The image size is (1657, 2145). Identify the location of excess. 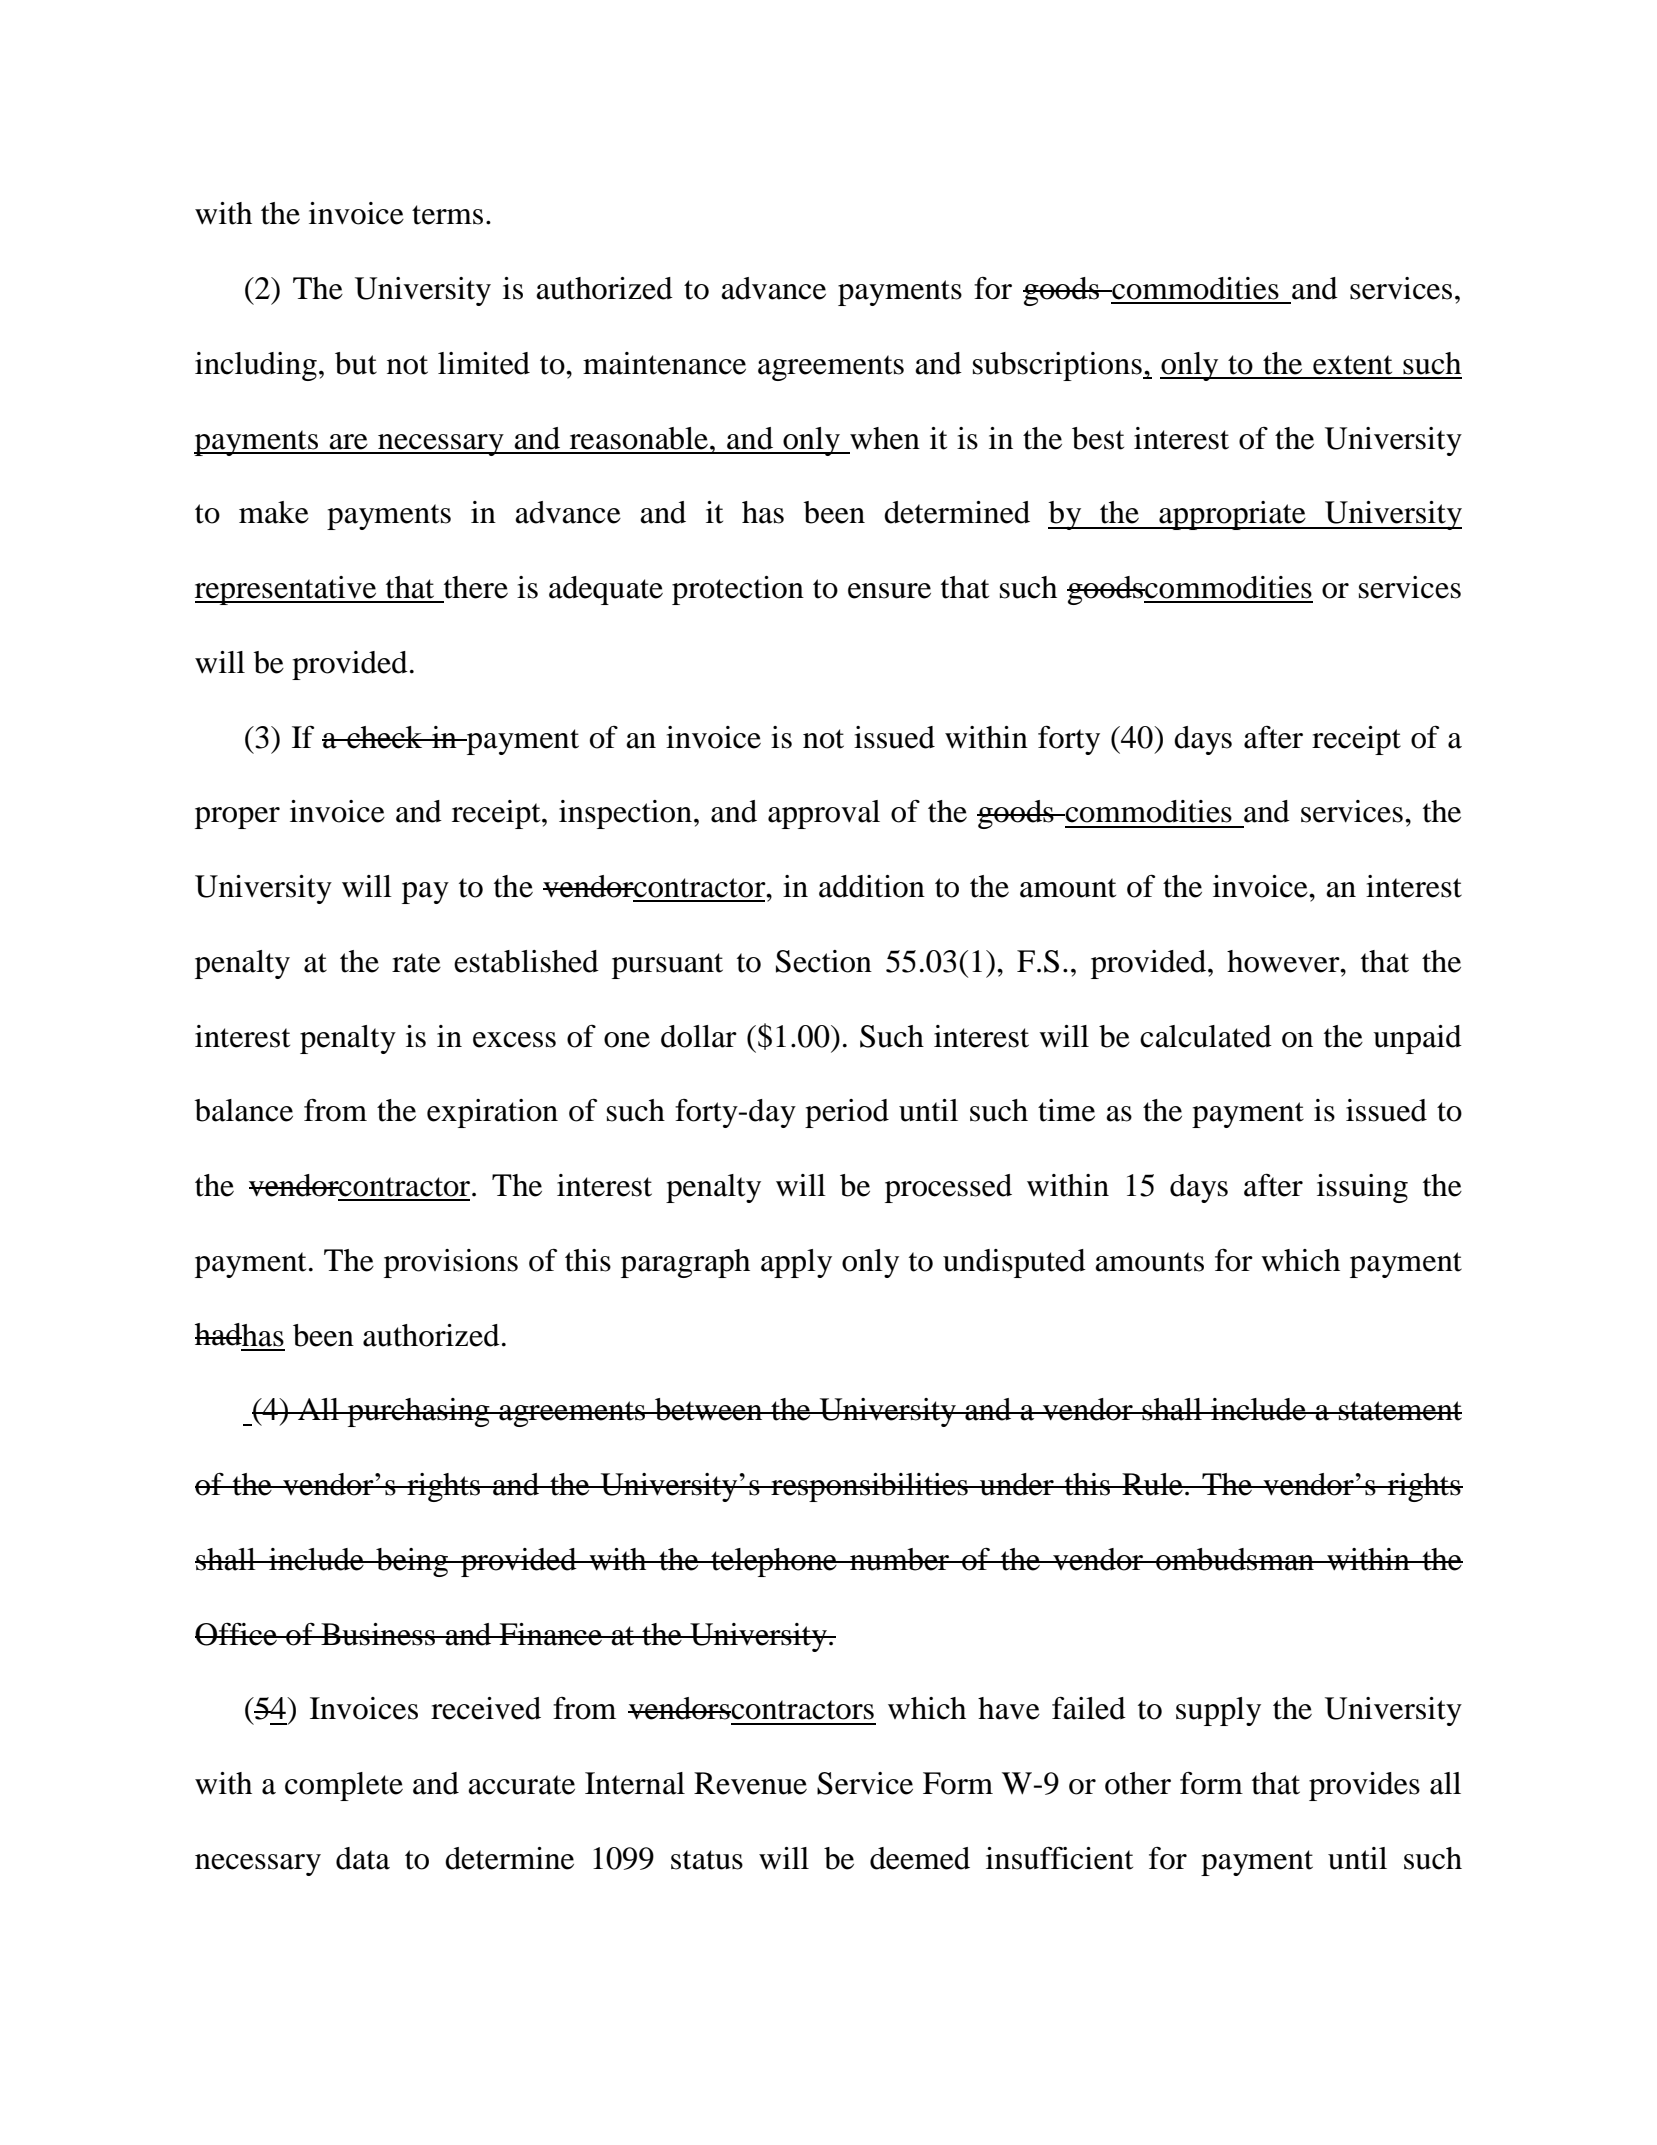
(514, 1040).
